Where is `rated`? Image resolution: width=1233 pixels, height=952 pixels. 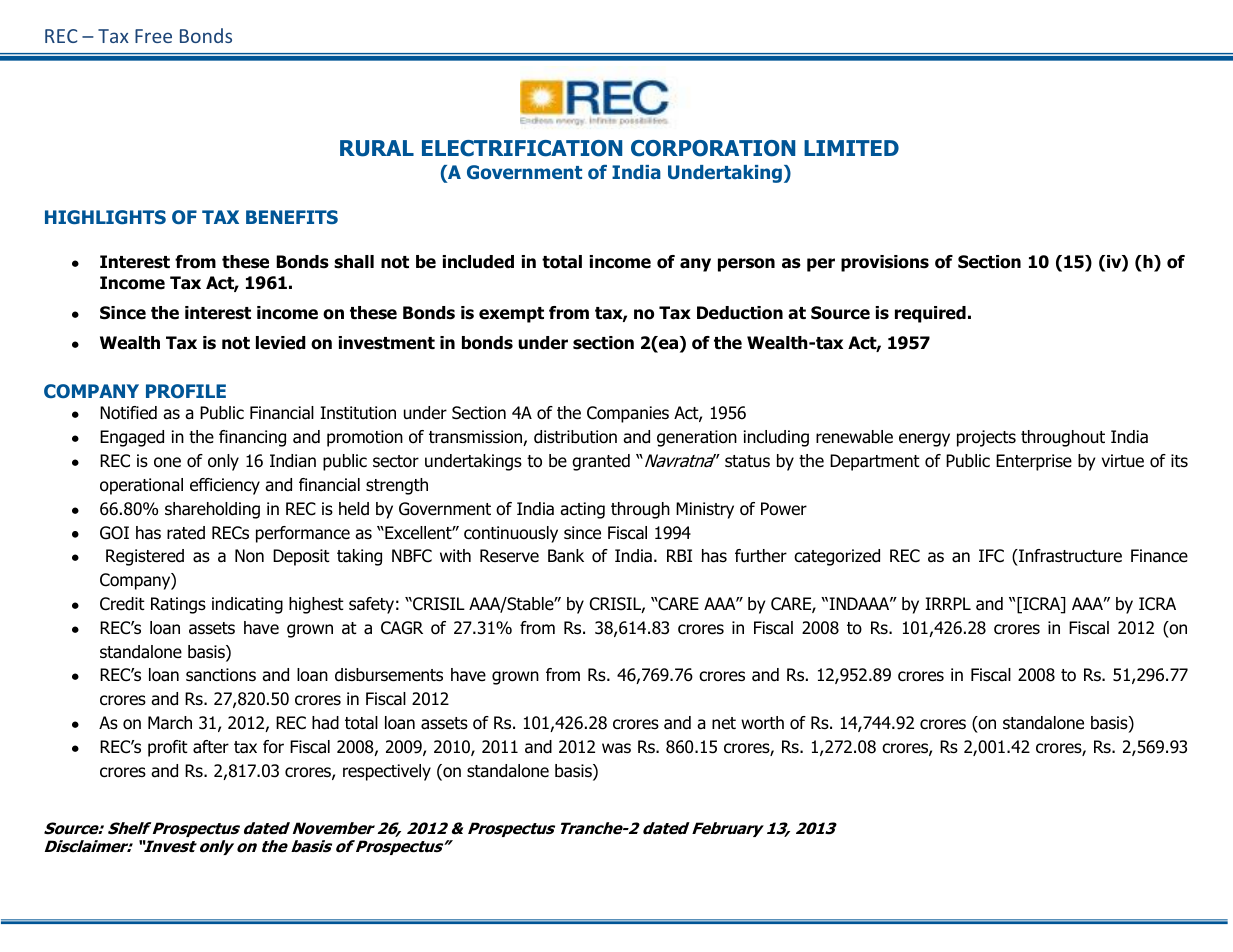
rated is located at coordinates (186, 533).
